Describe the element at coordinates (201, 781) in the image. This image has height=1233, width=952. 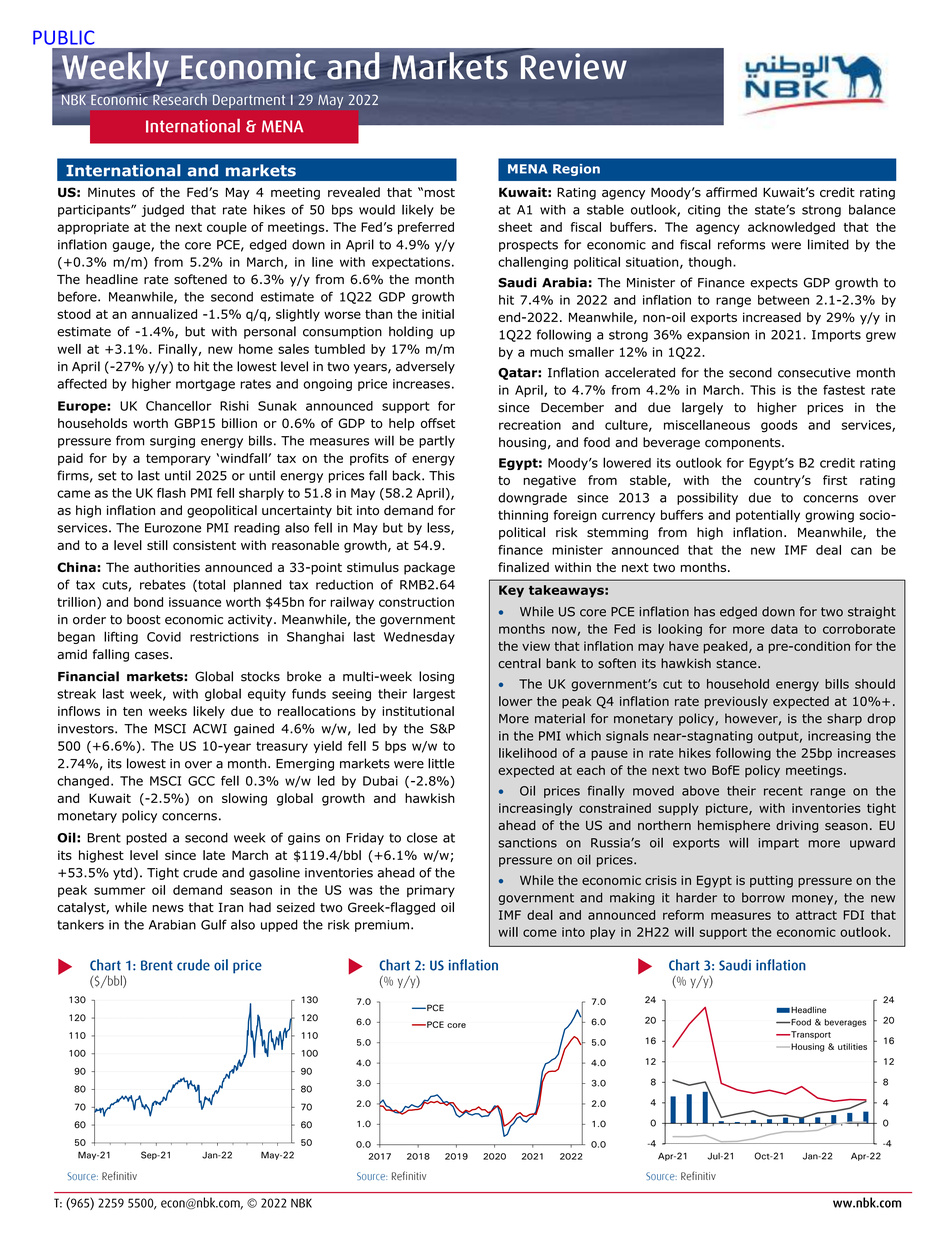
I see `GCC` at that location.
